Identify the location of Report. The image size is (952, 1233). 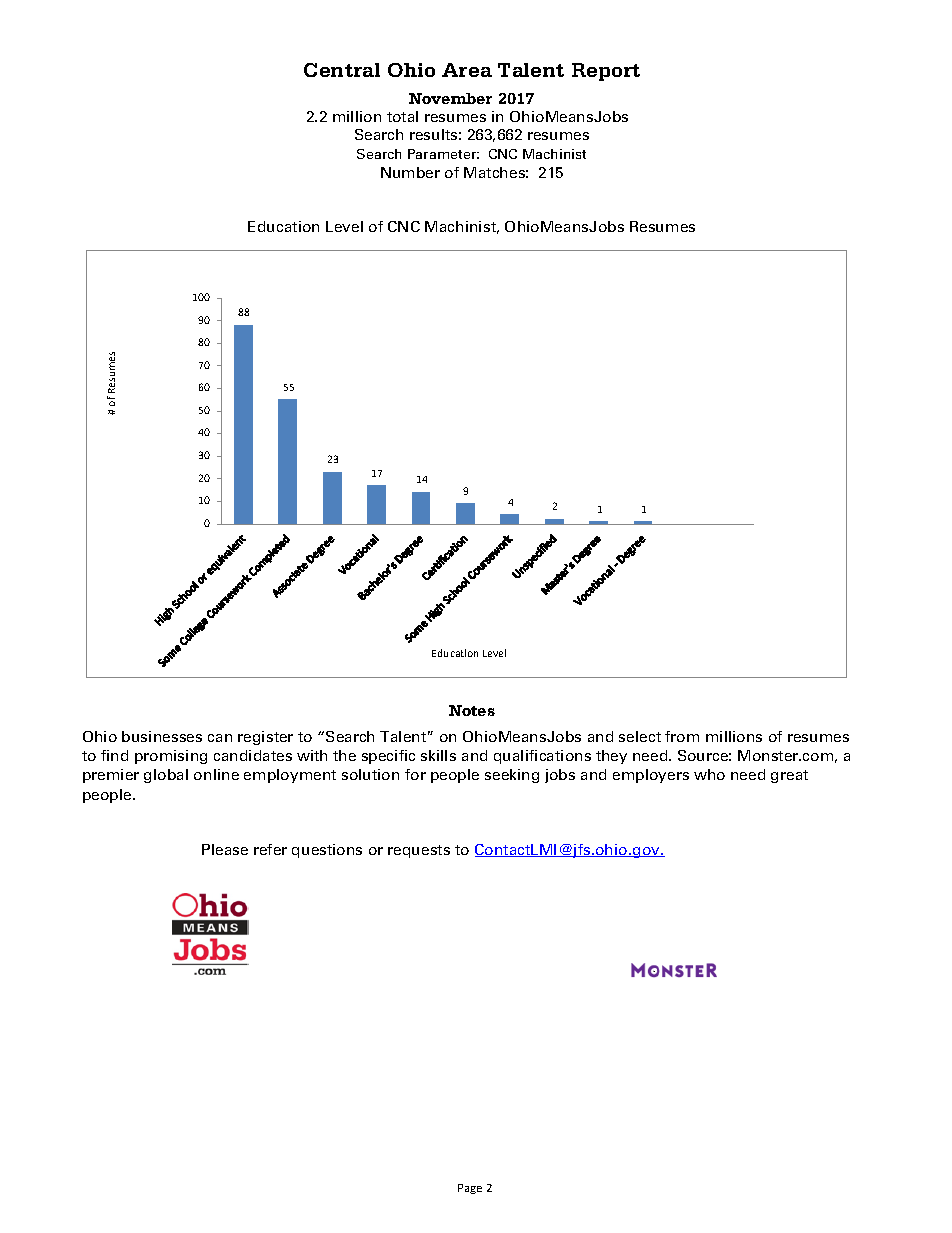
(606, 72).
